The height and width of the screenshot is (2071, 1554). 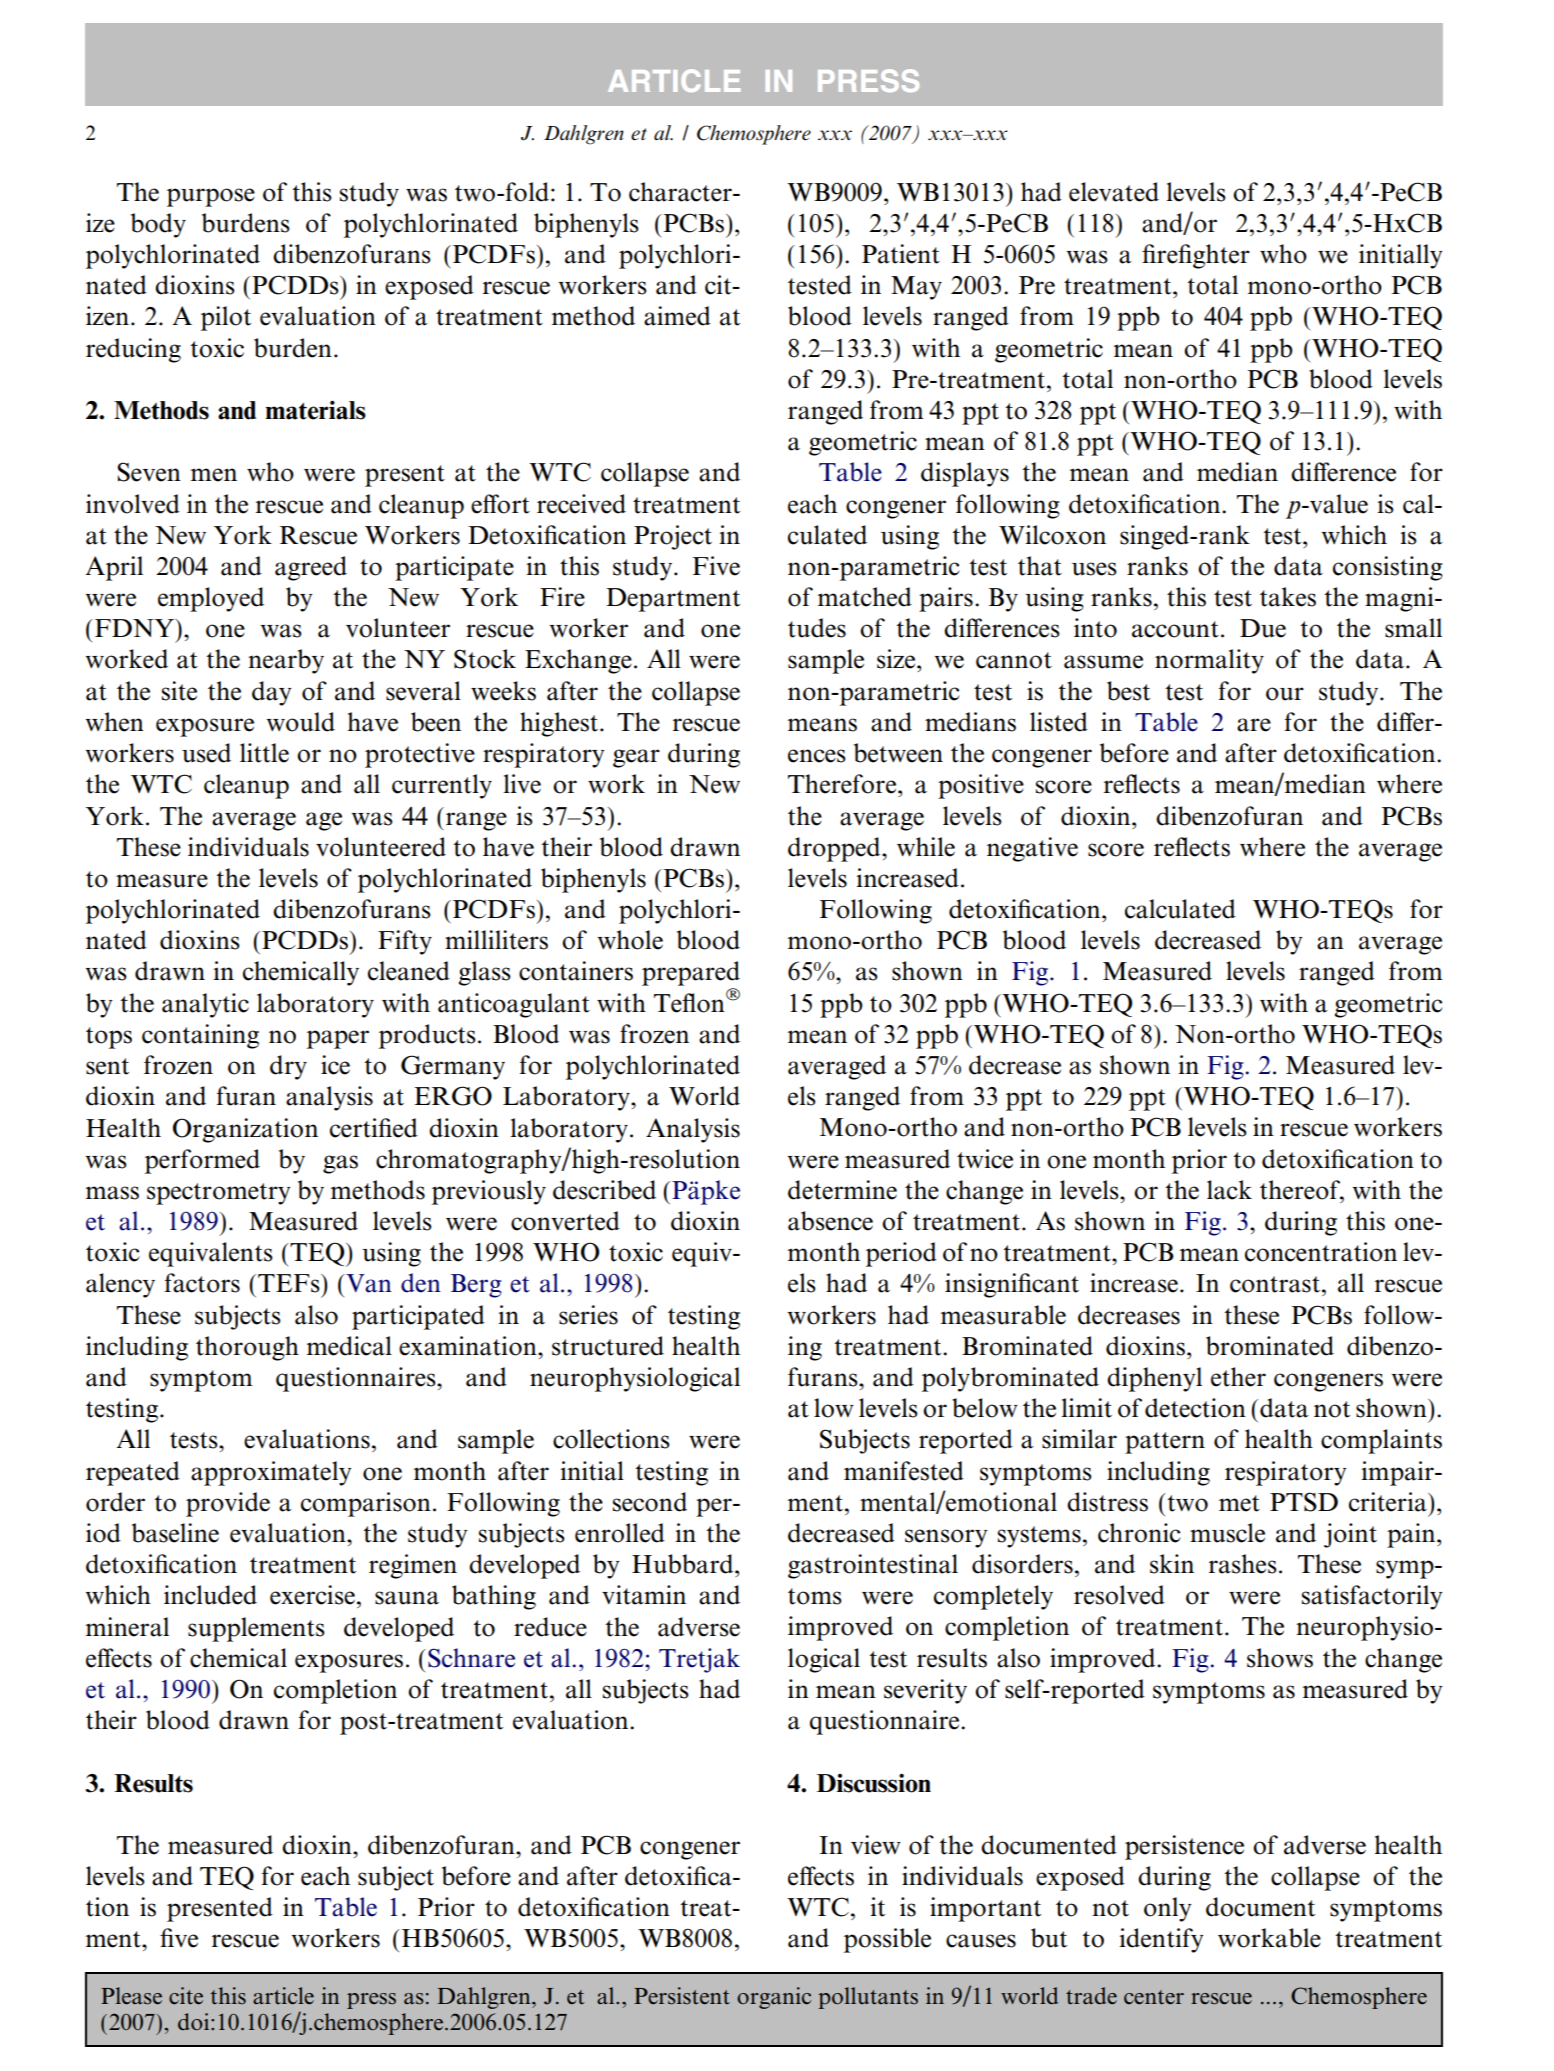 I want to click on muscle, so click(x=1227, y=1533).
